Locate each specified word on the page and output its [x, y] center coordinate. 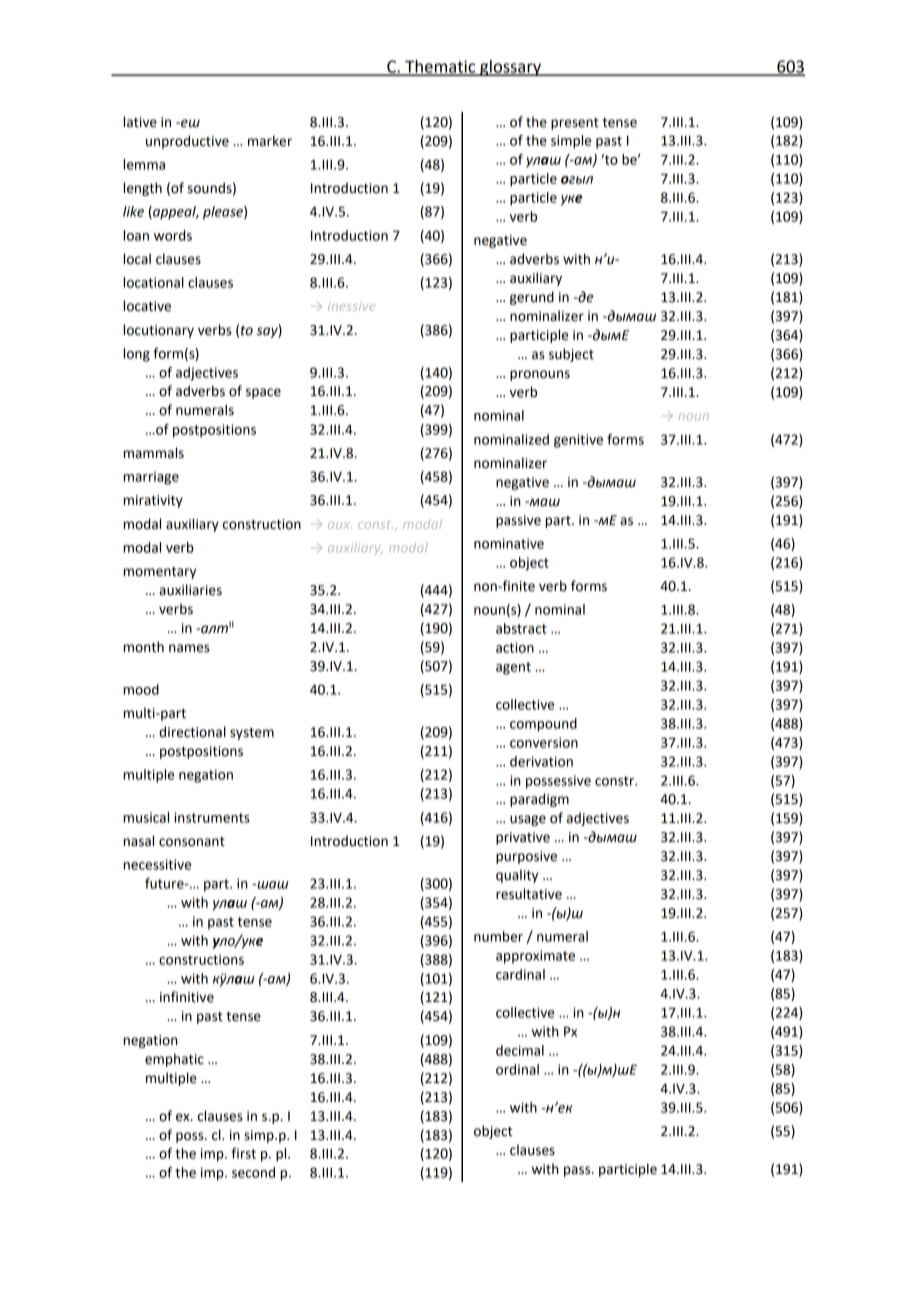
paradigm [539, 800]
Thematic [440, 67]
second [253, 1172]
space [263, 393]
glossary [510, 68]
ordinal [517, 1069]
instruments [212, 817]
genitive [578, 441]
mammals [153, 453]
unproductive [187, 142]
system [252, 734]
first [243, 1153]
